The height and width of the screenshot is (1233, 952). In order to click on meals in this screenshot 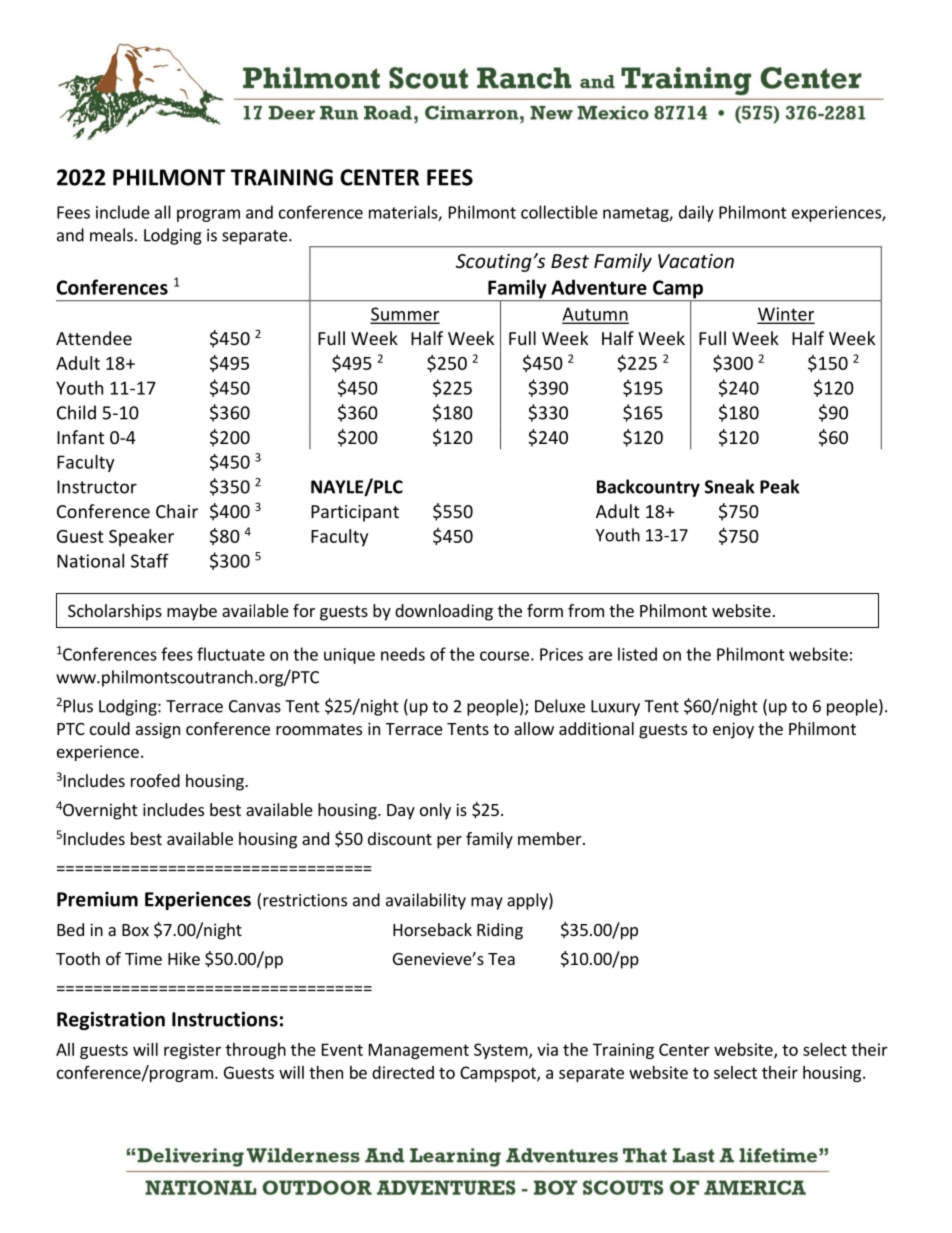, I will do `click(111, 235)`.
